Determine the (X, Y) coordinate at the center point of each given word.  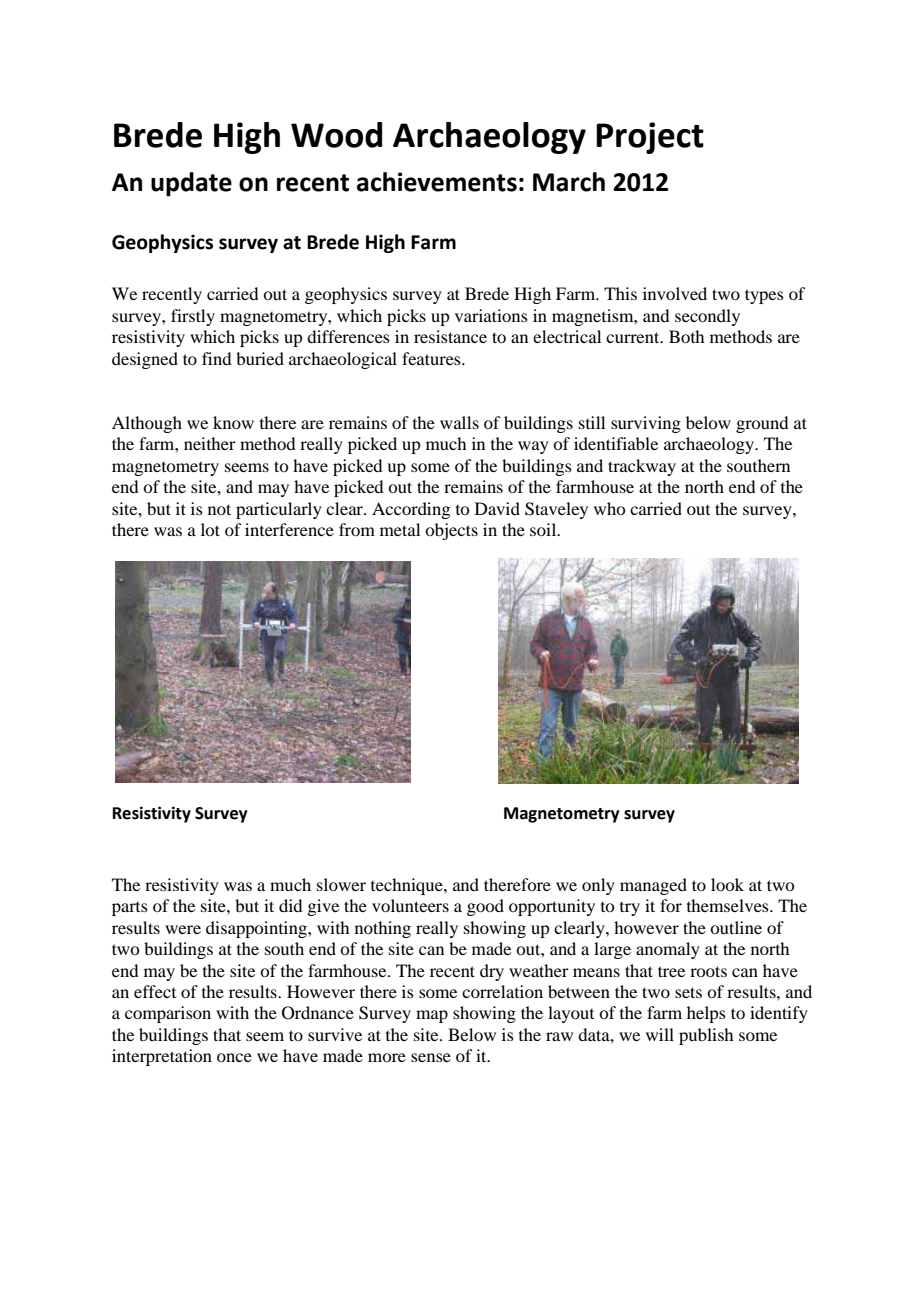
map (432, 1016)
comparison (168, 1014)
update (191, 184)
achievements (437, 182)
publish (706, 1036)
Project (650, 138)
